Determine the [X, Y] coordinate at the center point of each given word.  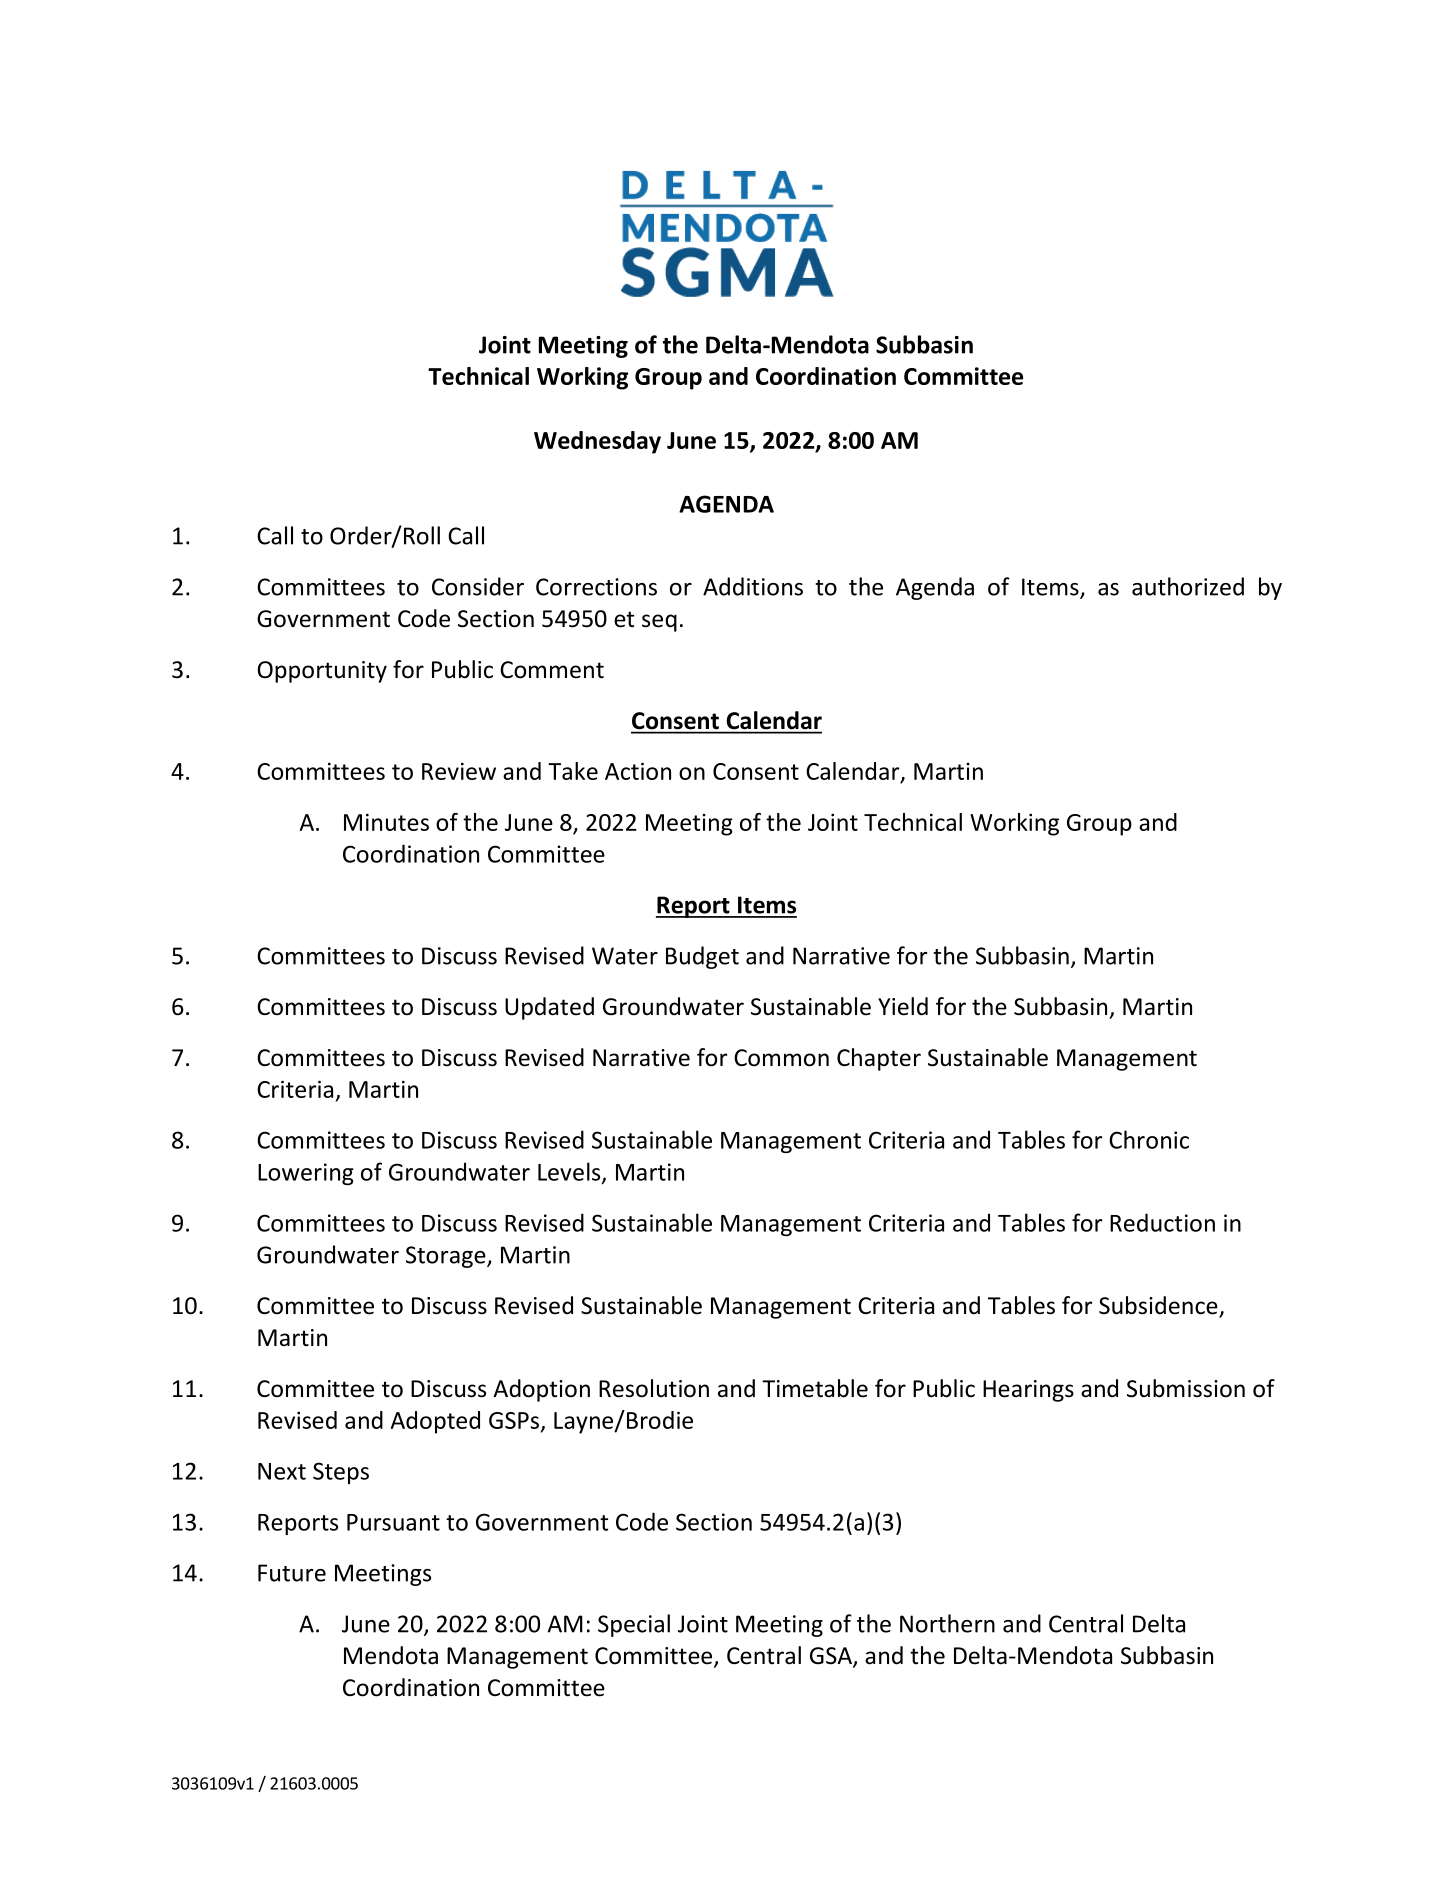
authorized [1188, 586]
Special [634, 1625]
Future [292, 1573]
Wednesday [597, 442]
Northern [947, 1623]
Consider [478, 586]
